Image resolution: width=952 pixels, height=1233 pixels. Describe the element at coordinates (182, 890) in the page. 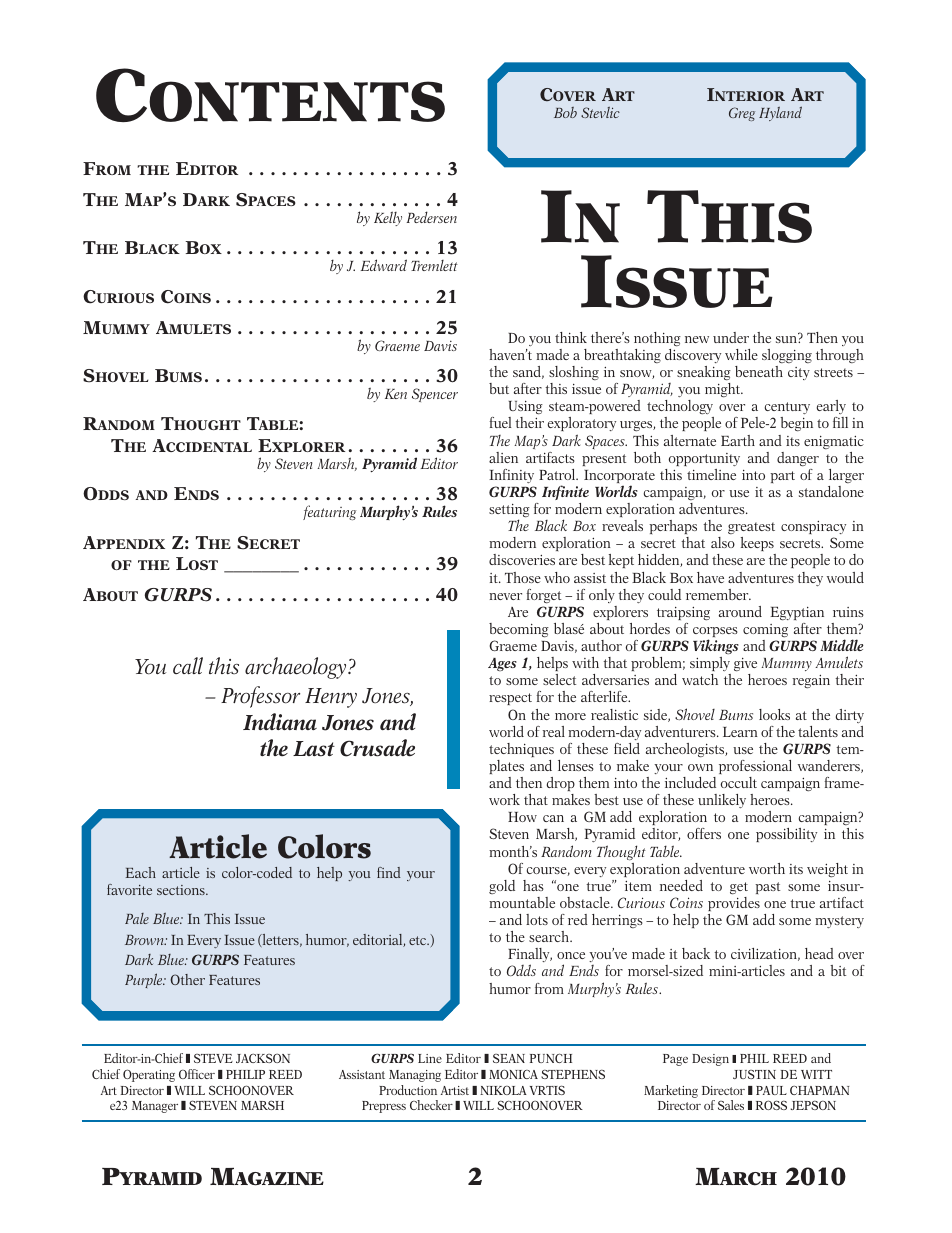

I see `sections` at that location.
